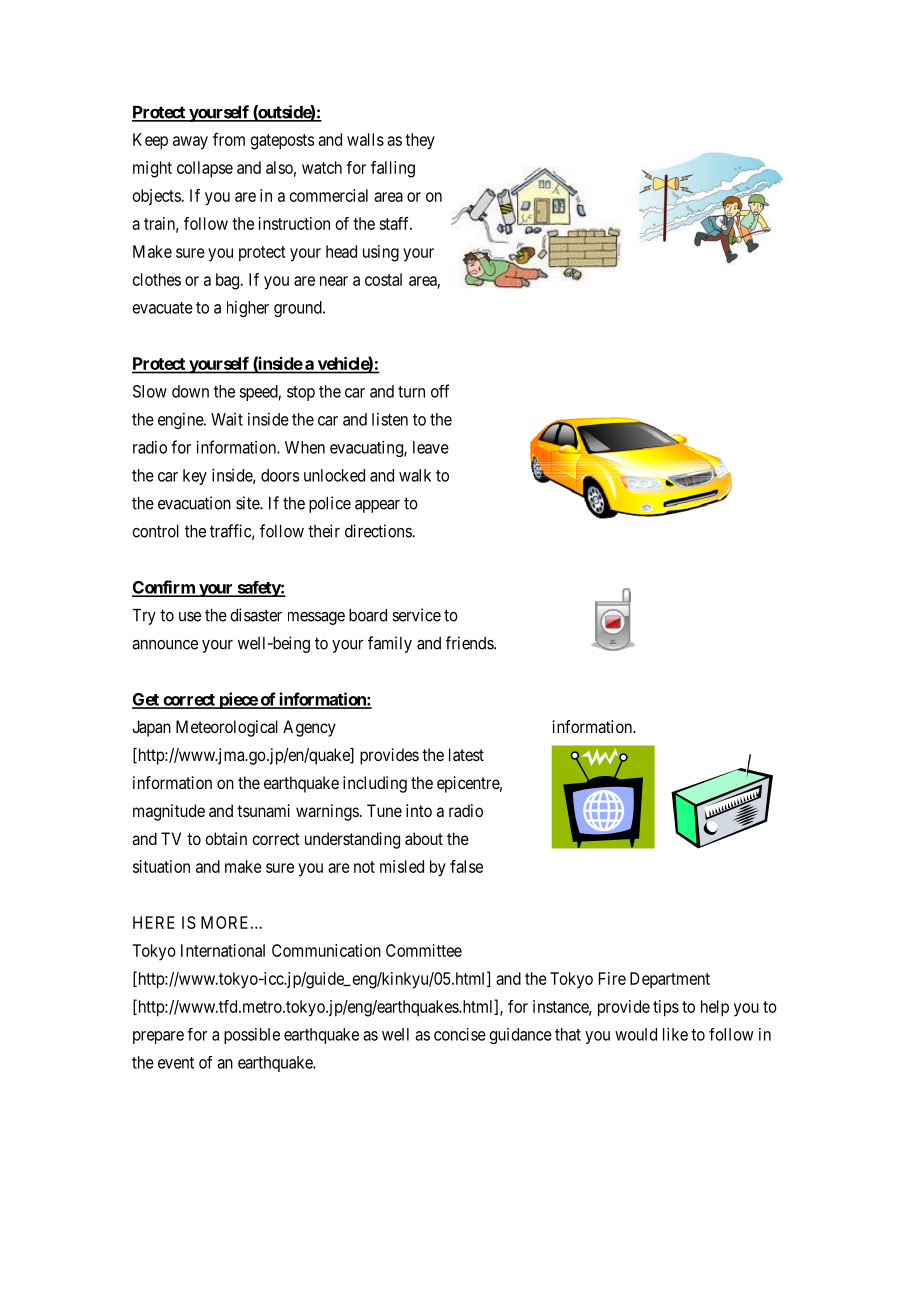  What do you see at coordinates (460, 1034) in the document?
I see `concise` at bounding box center [460, 1034].
